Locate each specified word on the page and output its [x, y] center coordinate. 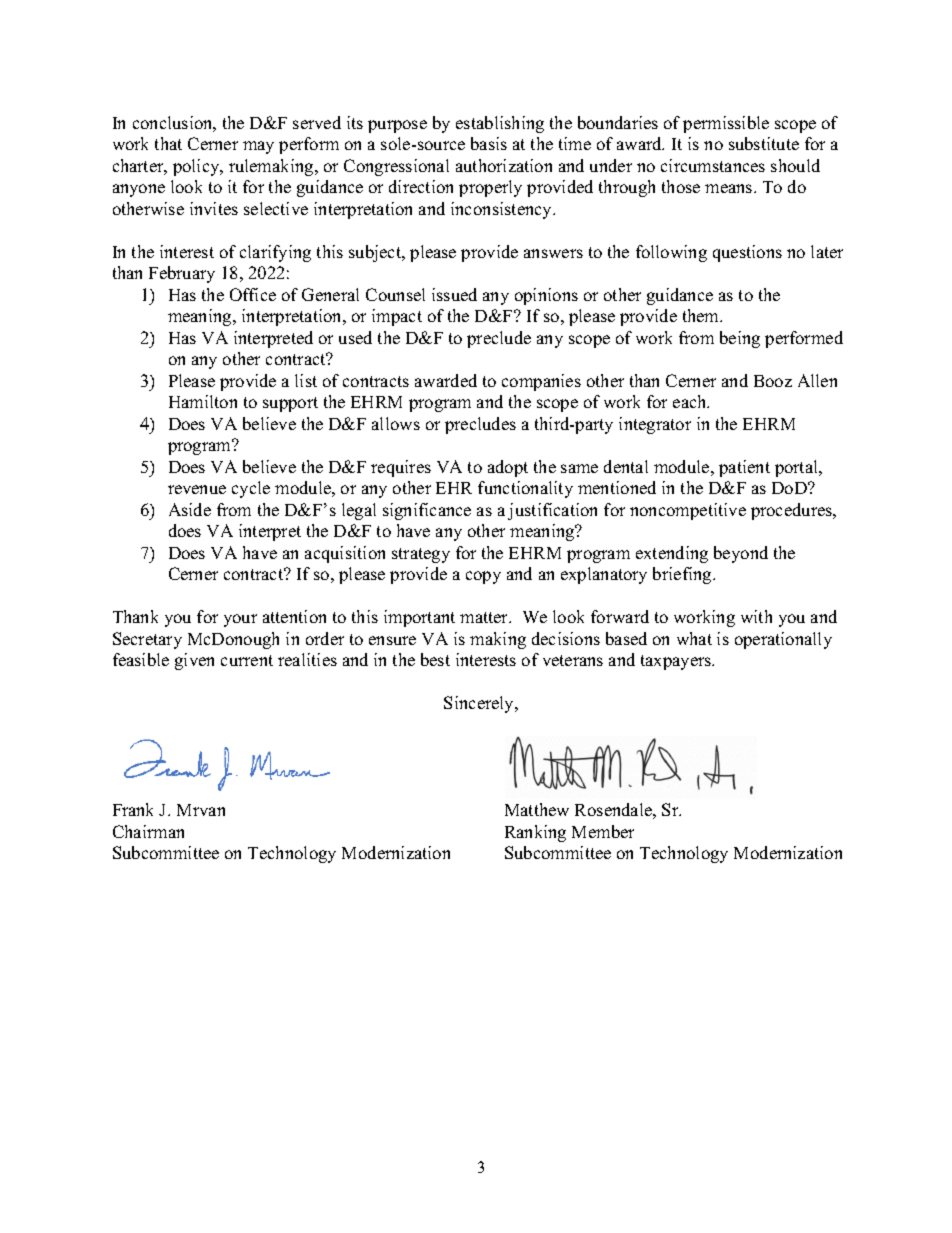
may [258, 147]
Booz [773, 381]
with [756, 616]
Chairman [148, 831]
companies [541, 382]
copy [483, 577]
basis [489, 143]
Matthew [537, 809]
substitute [764, 143]
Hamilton [203, 401]
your [240, 620]
